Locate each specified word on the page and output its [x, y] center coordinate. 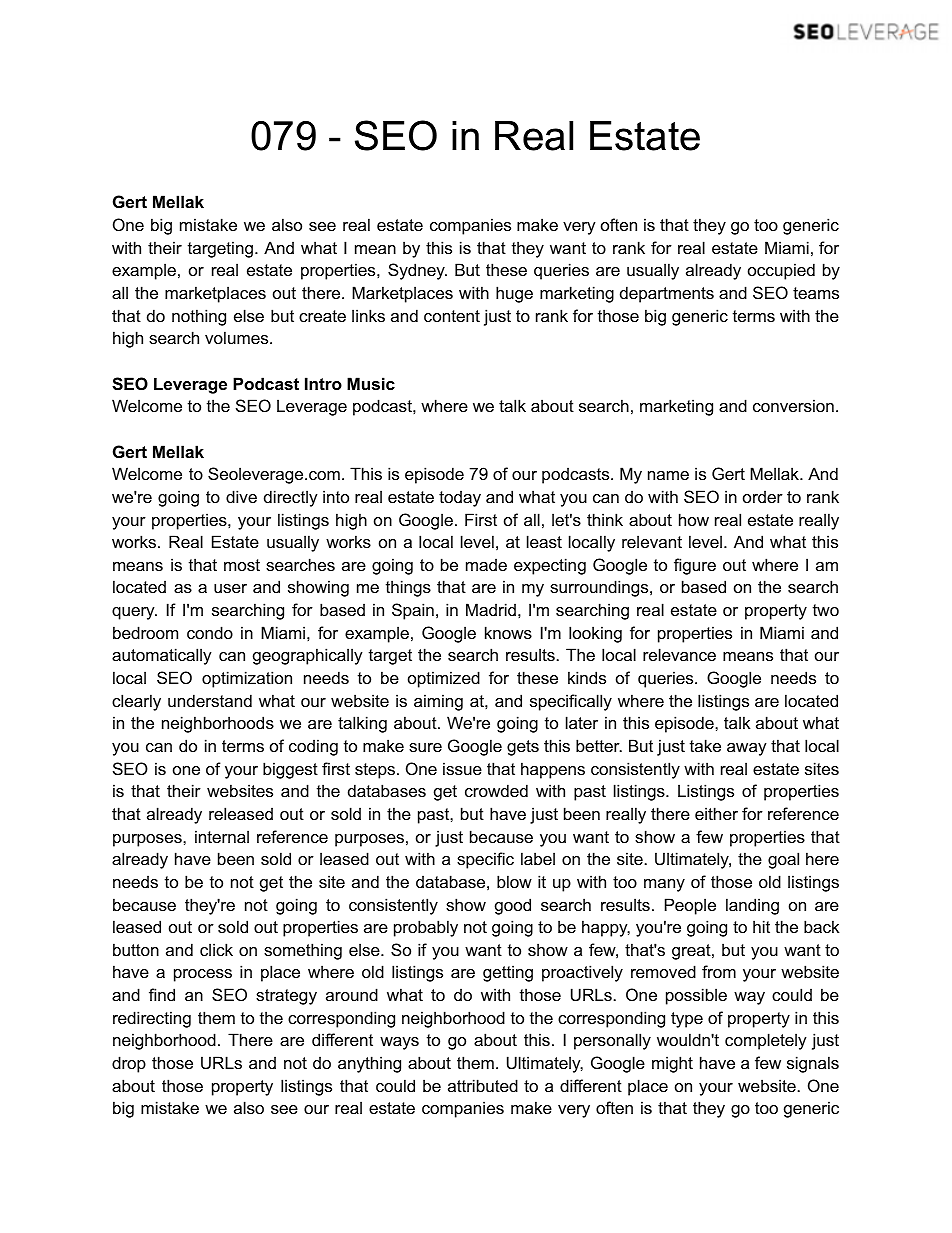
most [242, 565]
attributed [483, 1085]
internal [222, 836]
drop [129, 1064]
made [486, 564]
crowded [496, 790]
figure [695, 566]
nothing [199, 317]
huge [514, 294]
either [716, 813]
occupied [781, 271]
